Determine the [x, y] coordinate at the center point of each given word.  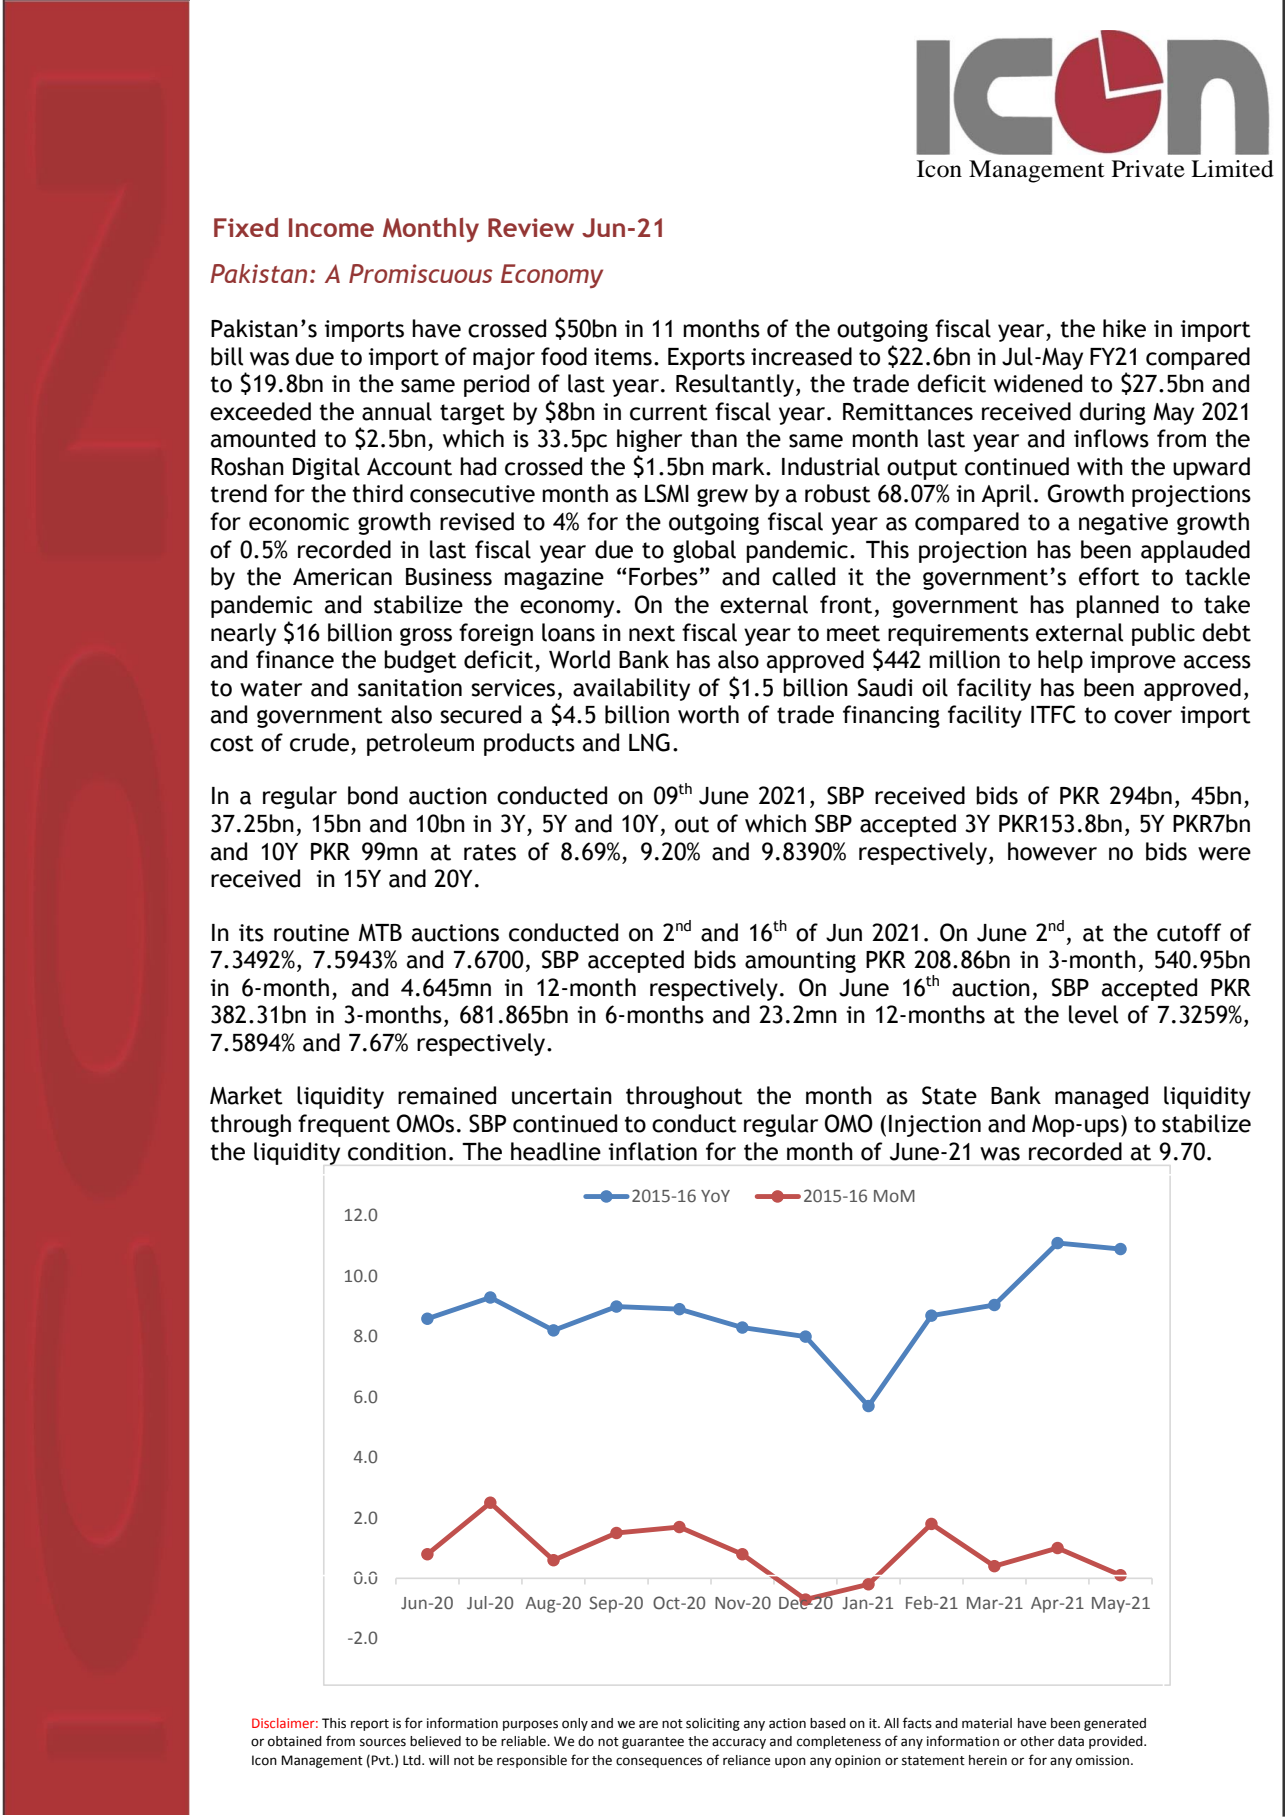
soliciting [713, 1724]
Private [1148, 169]
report [370, 1725]
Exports [706, 359]
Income [331, 227]
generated [1115, 1724]
